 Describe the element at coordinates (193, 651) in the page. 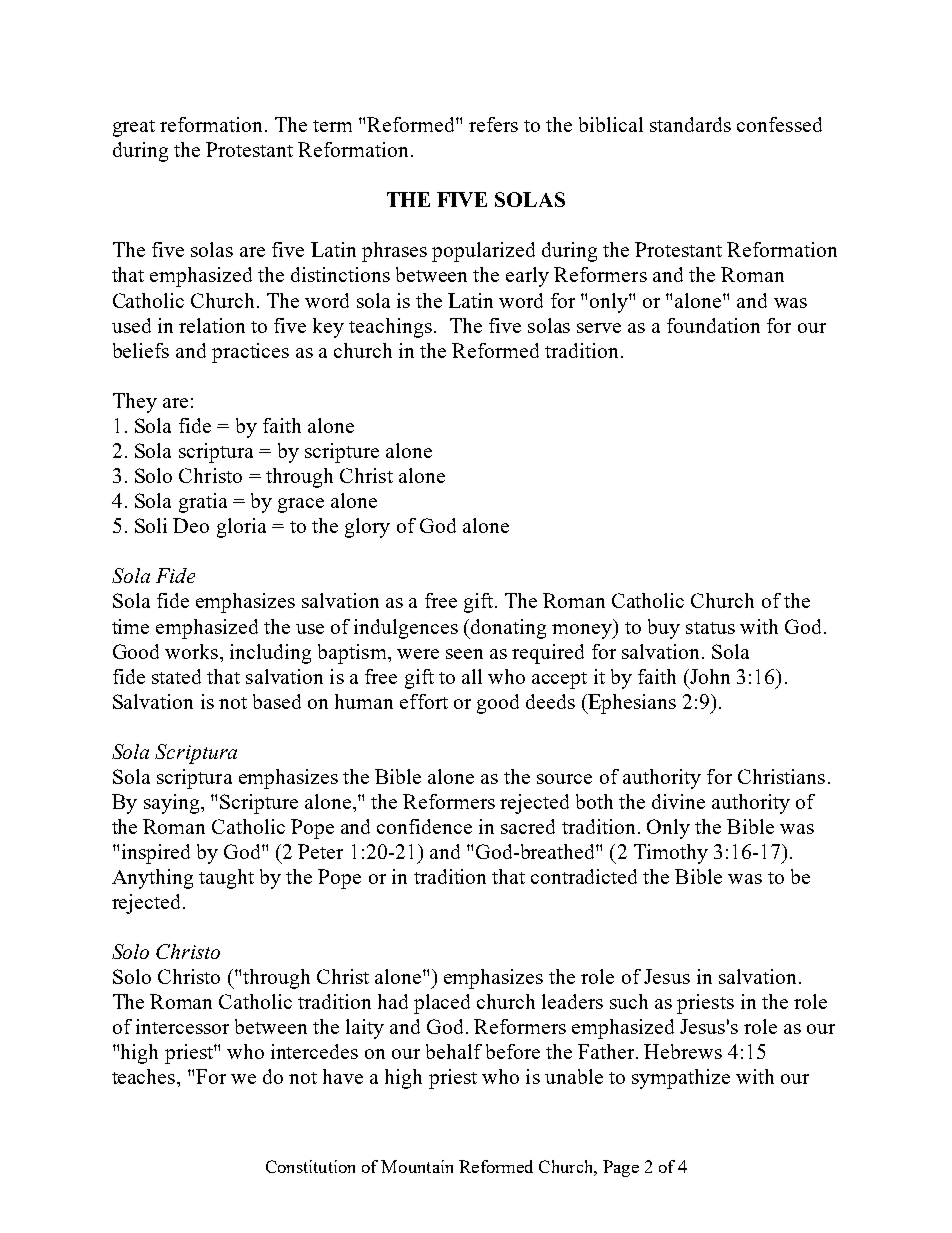

I see `works` at that location.
